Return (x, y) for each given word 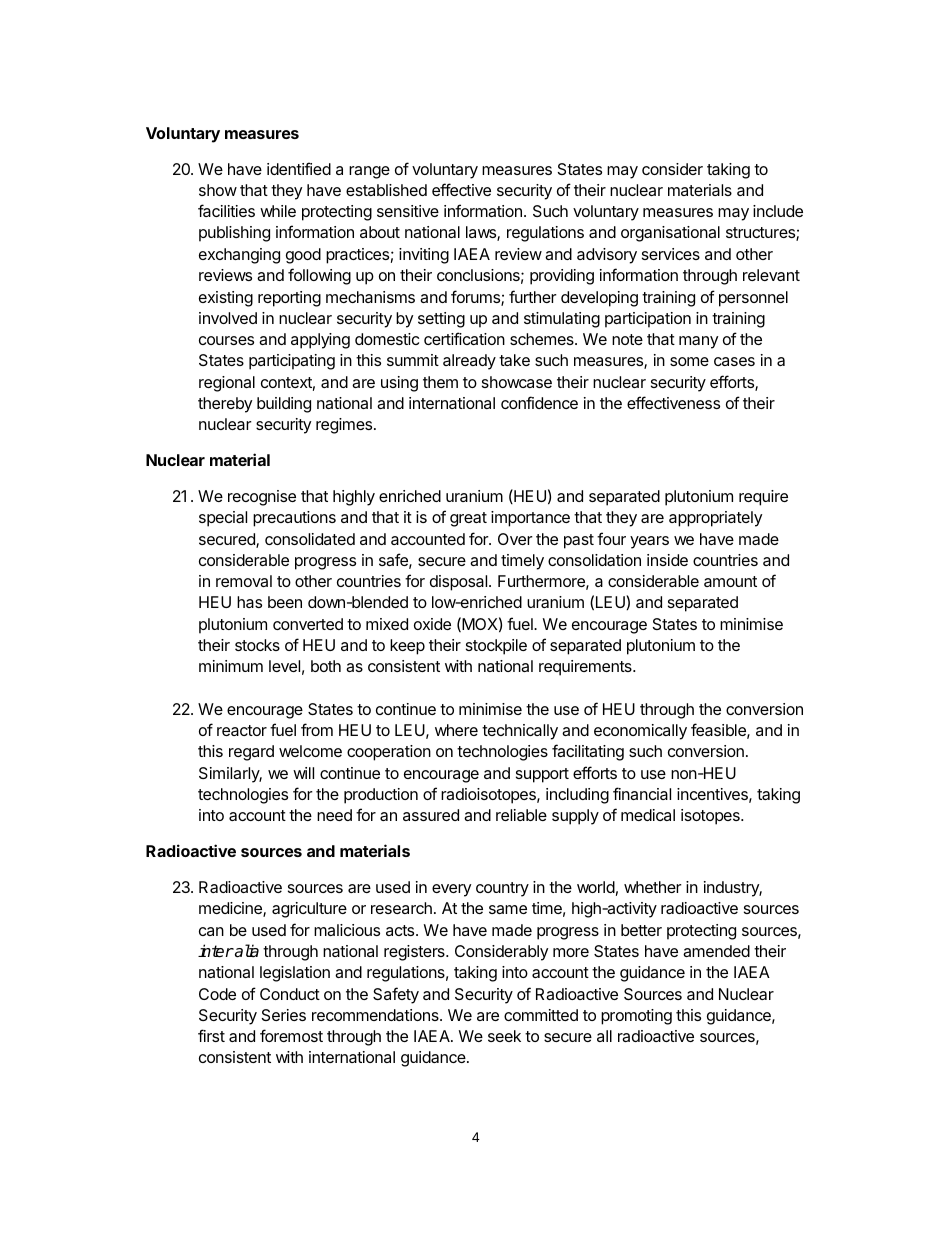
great (468, 519)
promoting (636, 1017)
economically (640, 732)
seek (504, 1036)
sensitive (408, 211)
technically (520, 732)
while (278, 211)
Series (284, 1015)
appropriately (715, 519)
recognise (262, 498)
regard (251, 753)
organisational (670, 234)
